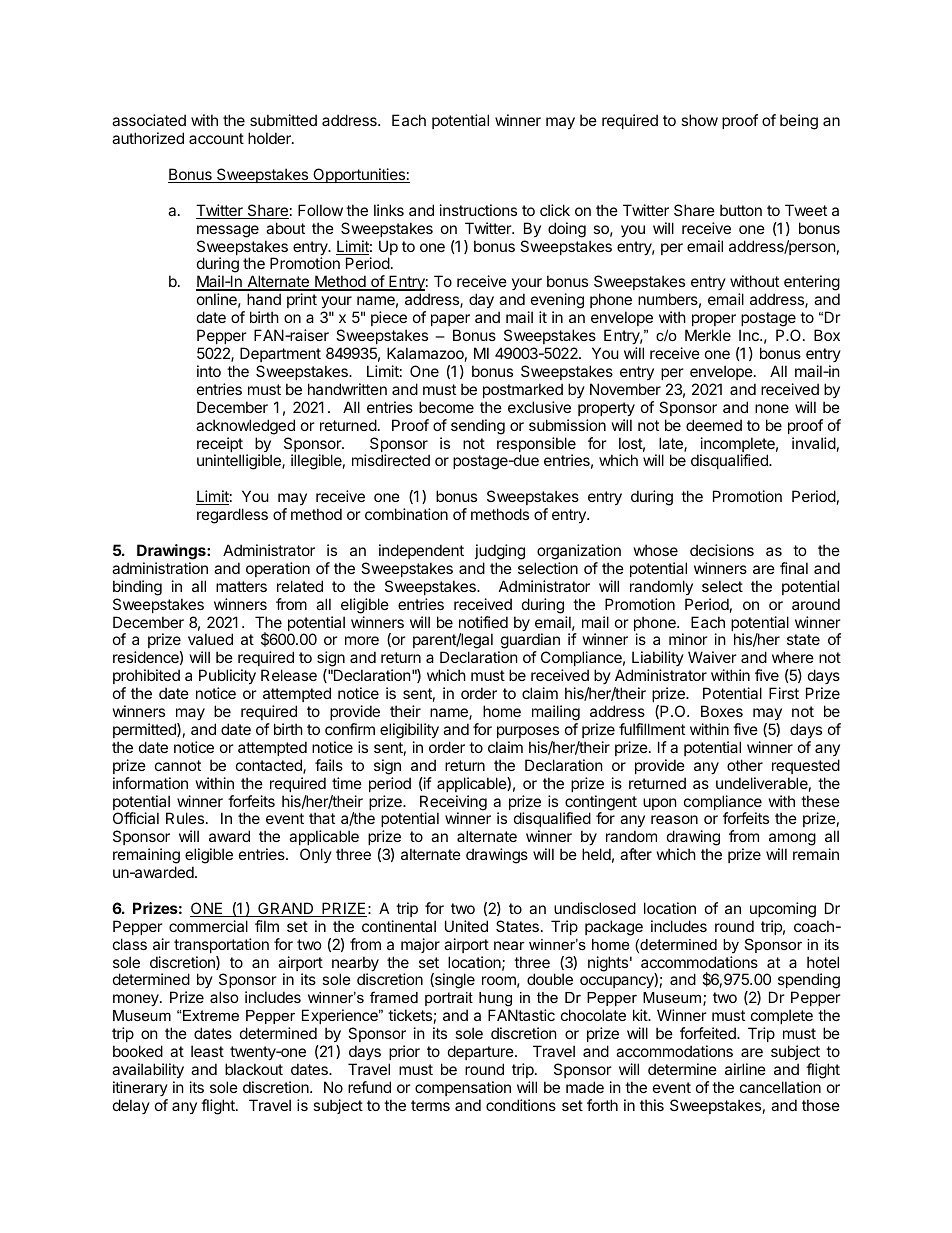  I want to click on instructions, so click(478, 210).
